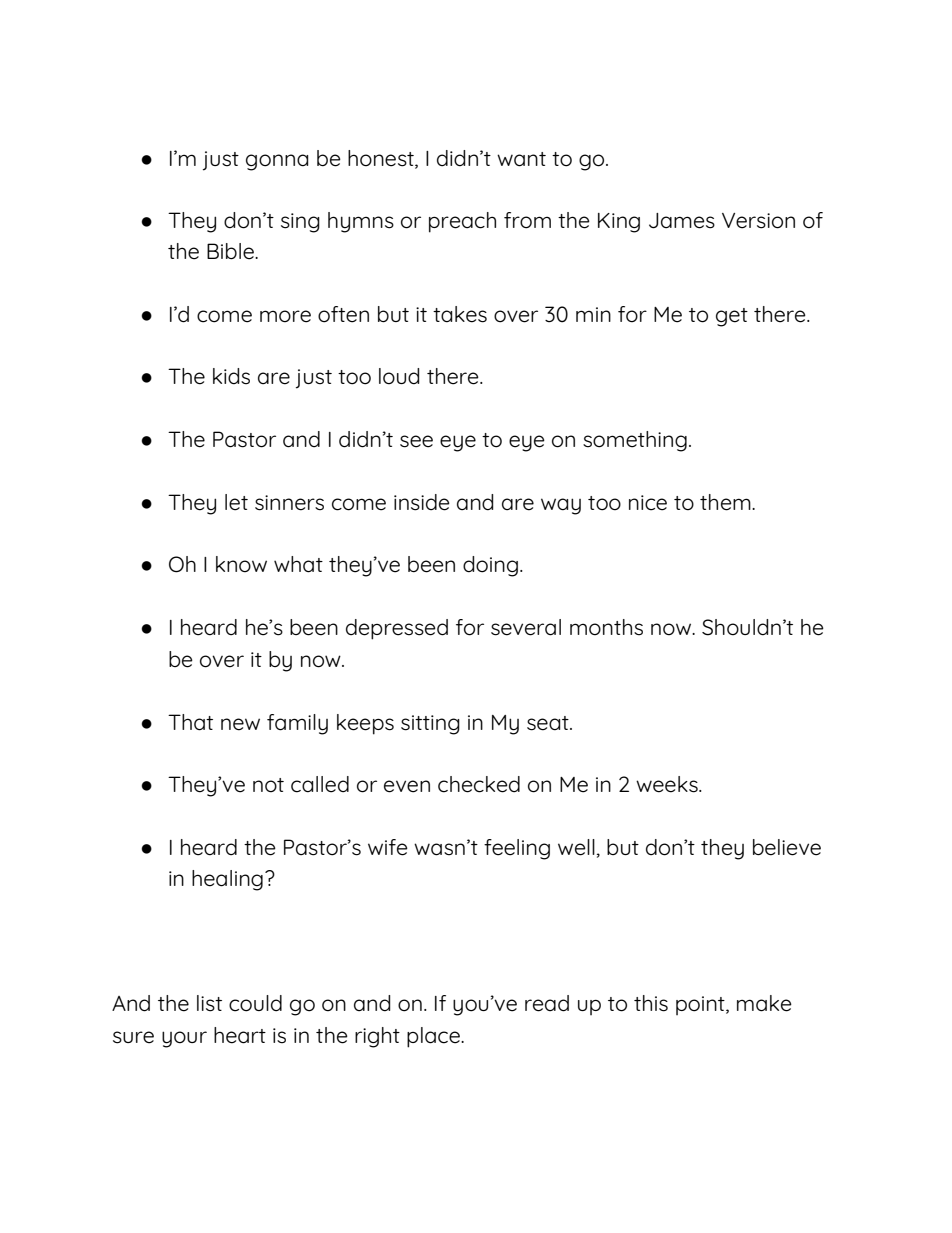 This screenshot has width=952, height=1233. I want to click on James, so click(682, 221).
